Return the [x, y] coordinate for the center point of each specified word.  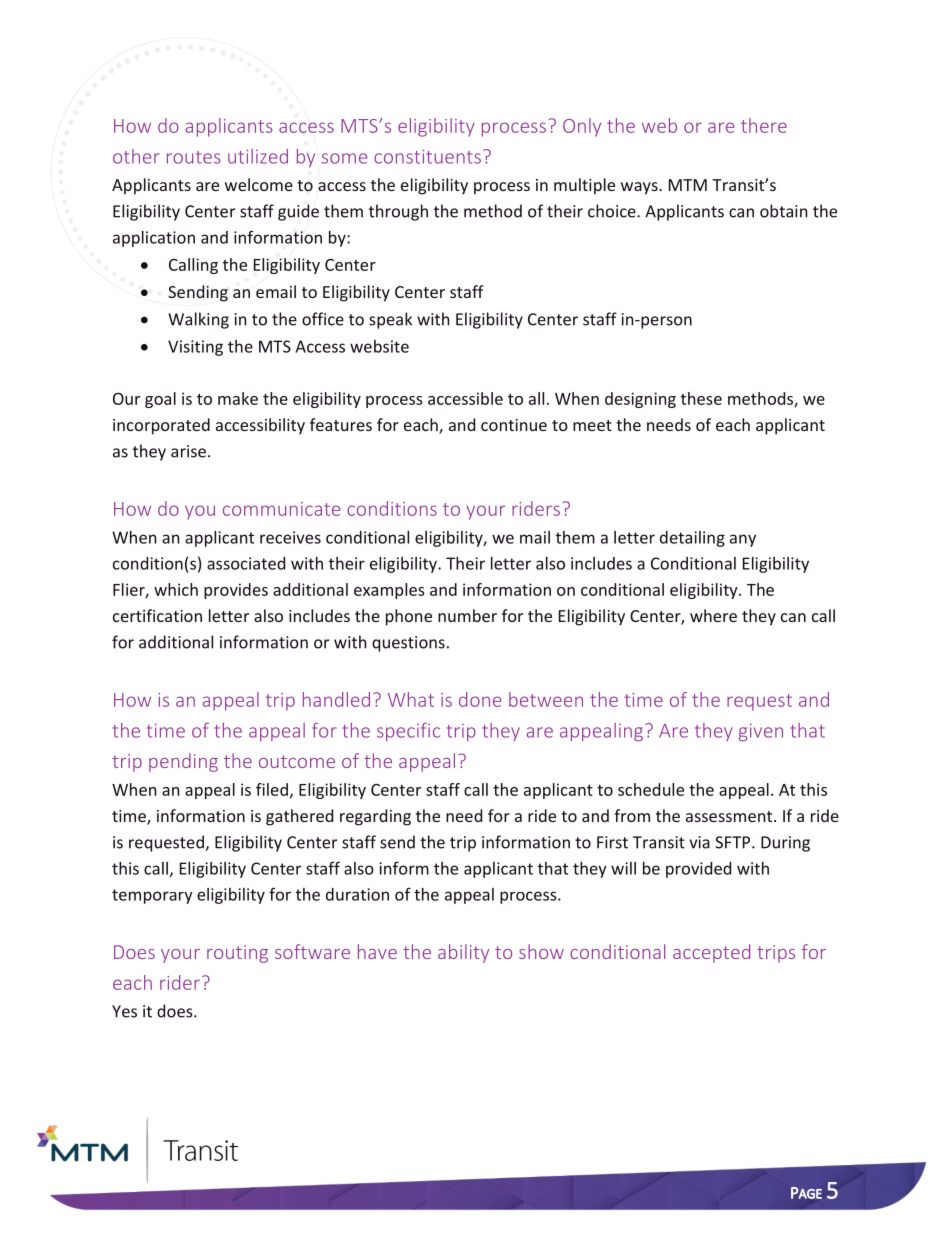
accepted [711, 953]
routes [194, 157]
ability [463, 953]
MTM [688, 185]
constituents [427, 156]
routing [237, 954]
